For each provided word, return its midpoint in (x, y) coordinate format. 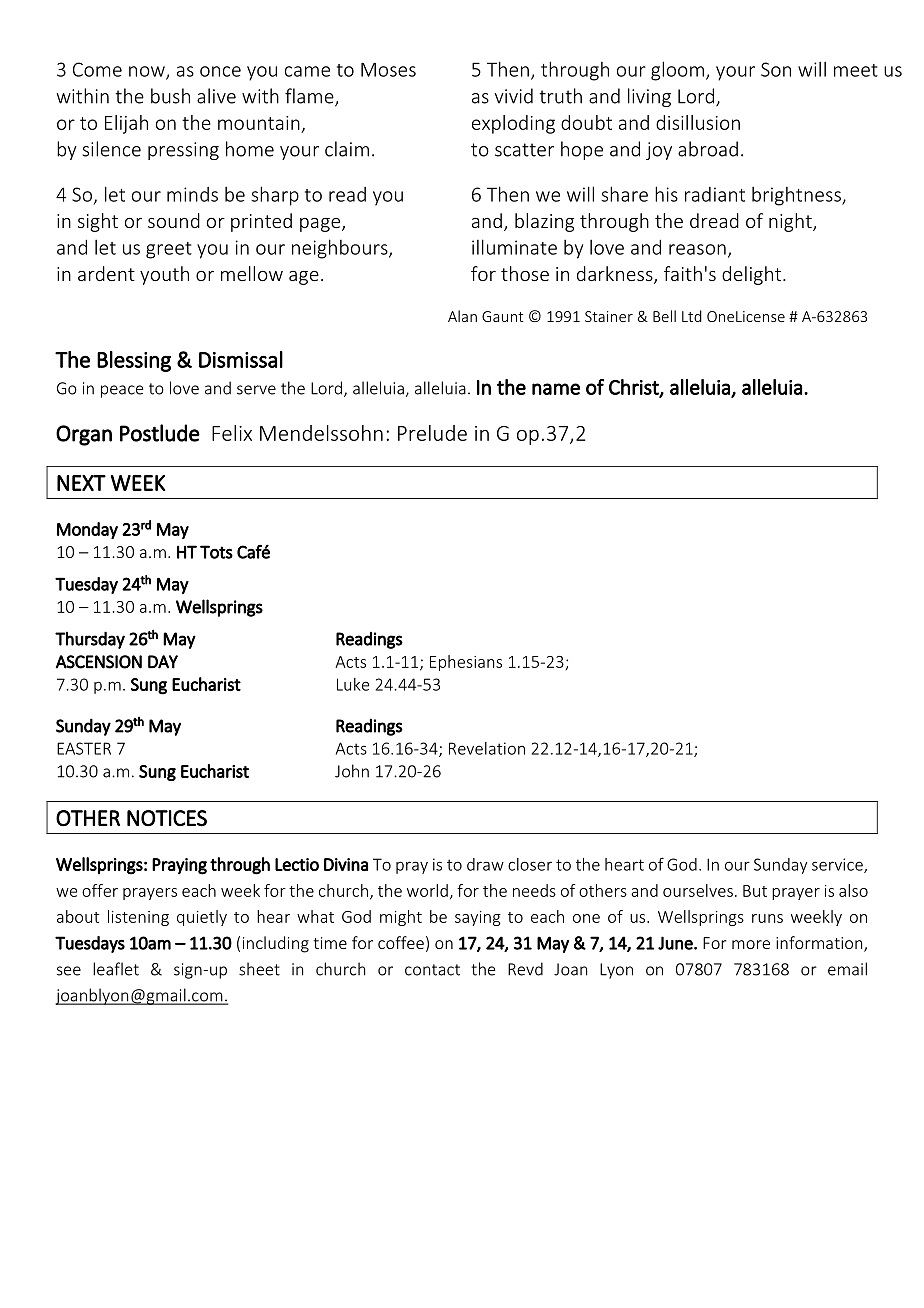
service (838, 865)
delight (753, 275)
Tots (216, 552)
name (556, 389)
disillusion (698, 122)
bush (170, 96)
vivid (514, 96)
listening (138, 918)
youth (164, 275)
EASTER (84, 748)
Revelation (487, 748)
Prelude (432, 433)
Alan (462, 316)
